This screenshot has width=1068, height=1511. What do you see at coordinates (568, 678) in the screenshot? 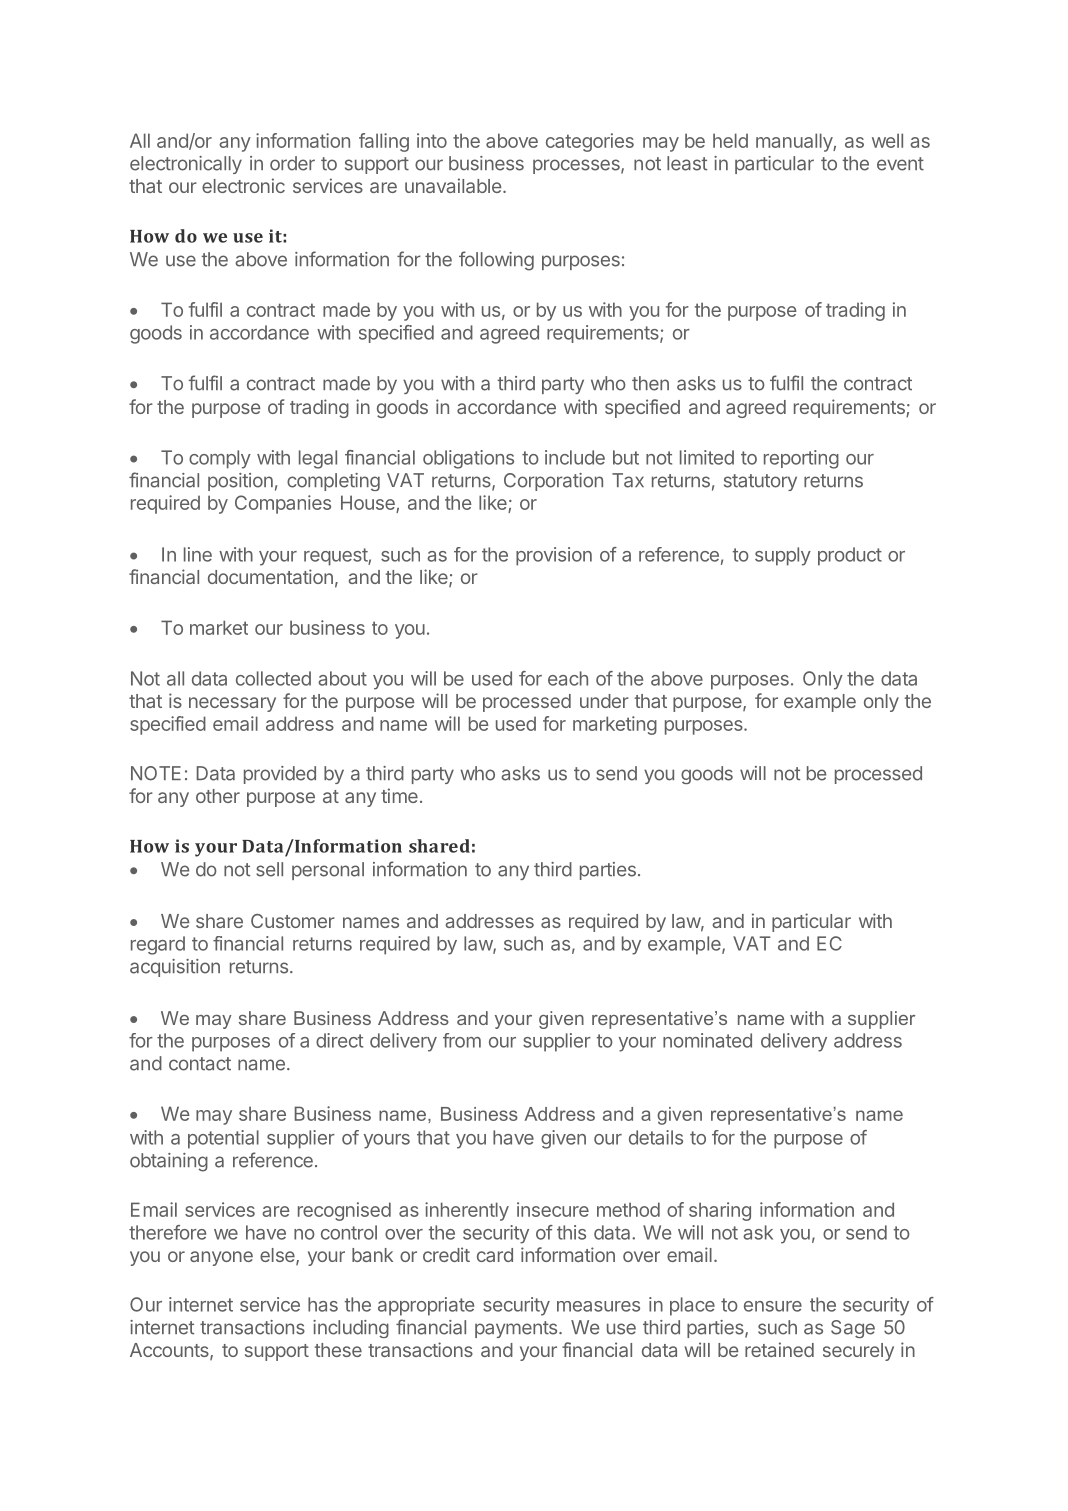
I see `each` at bounding box center [568, 678].
